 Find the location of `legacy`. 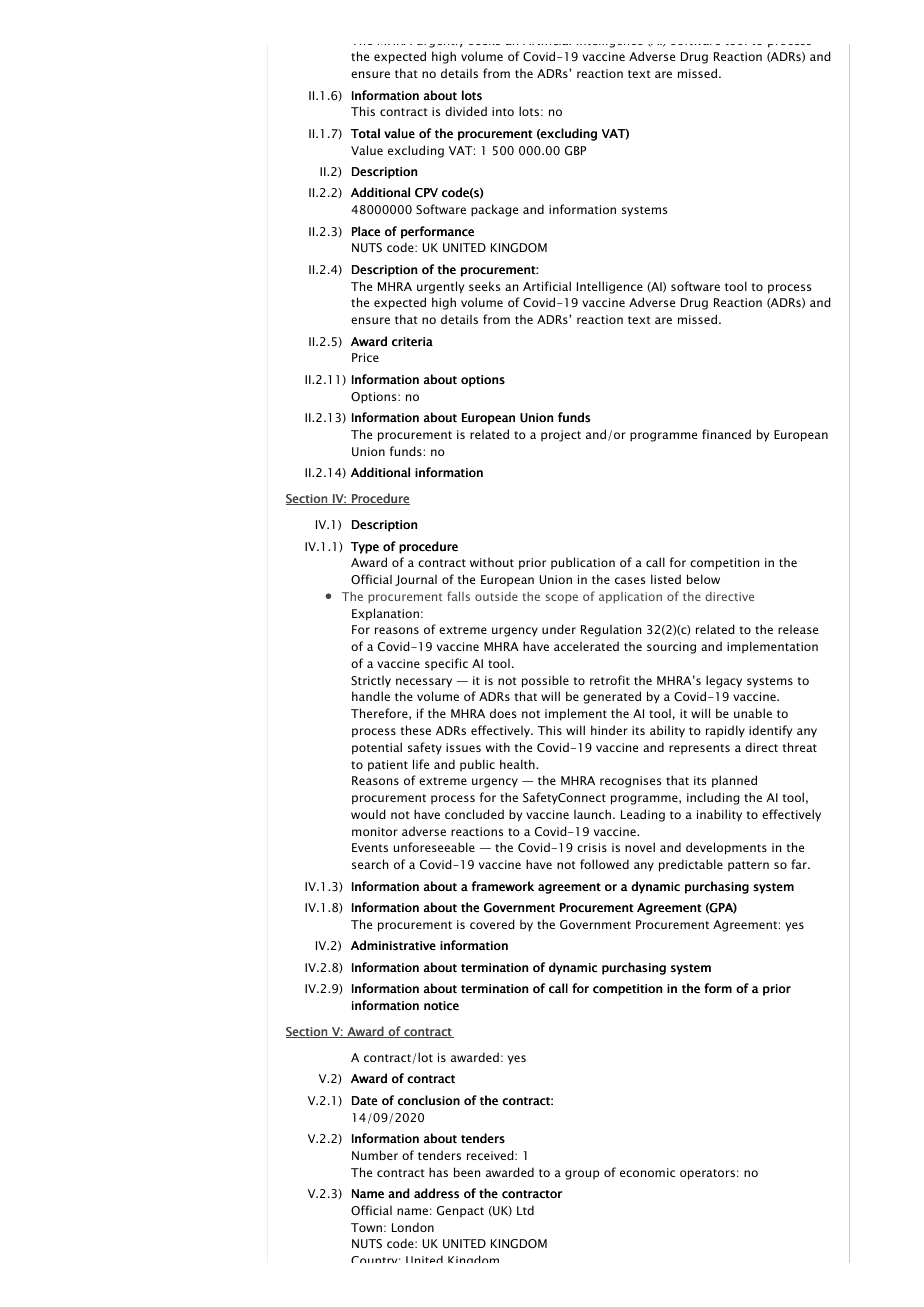

legacy is located at coordinates (724, 681).
